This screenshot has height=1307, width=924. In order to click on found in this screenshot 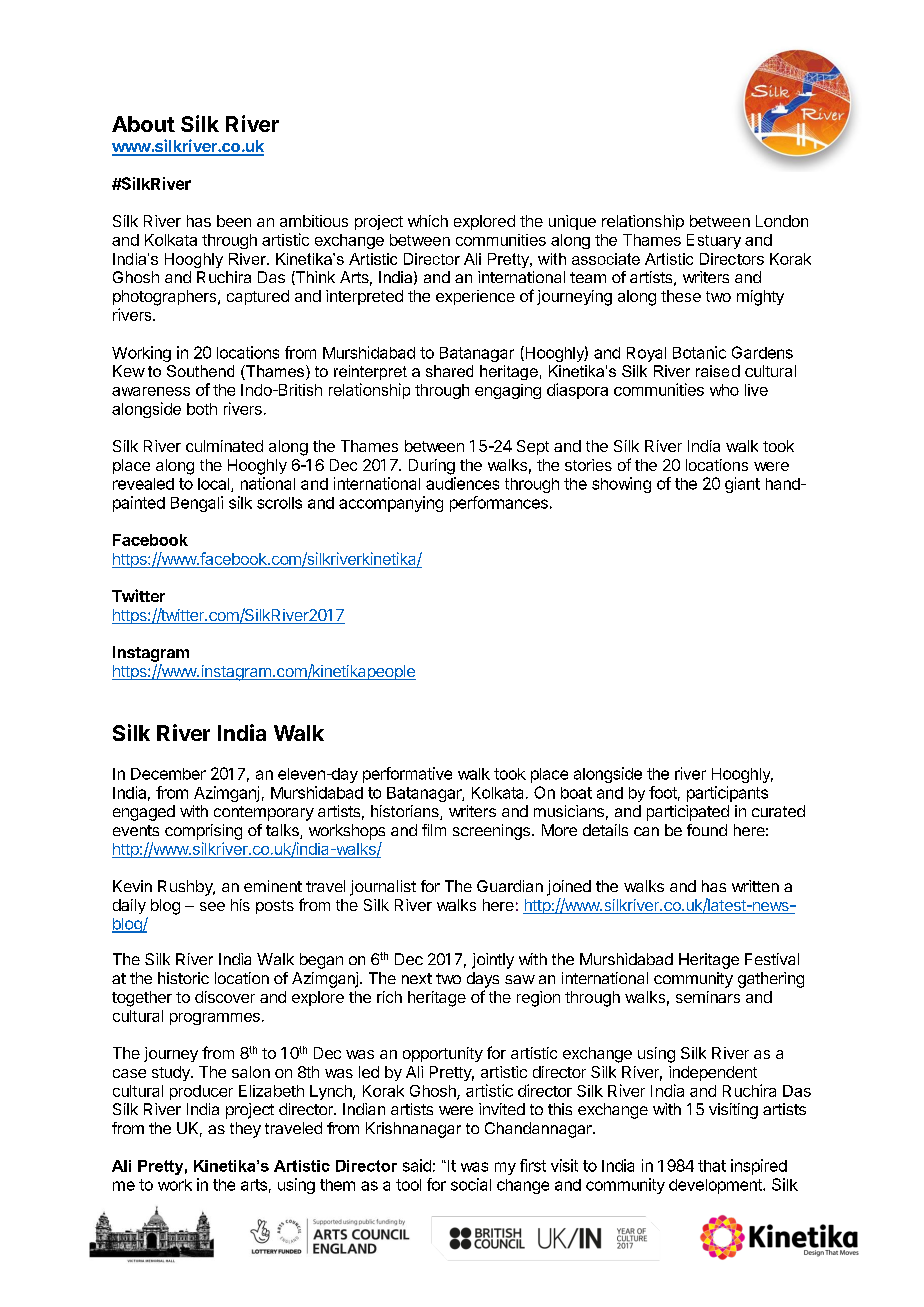, I will do `click(707, 830)`.
